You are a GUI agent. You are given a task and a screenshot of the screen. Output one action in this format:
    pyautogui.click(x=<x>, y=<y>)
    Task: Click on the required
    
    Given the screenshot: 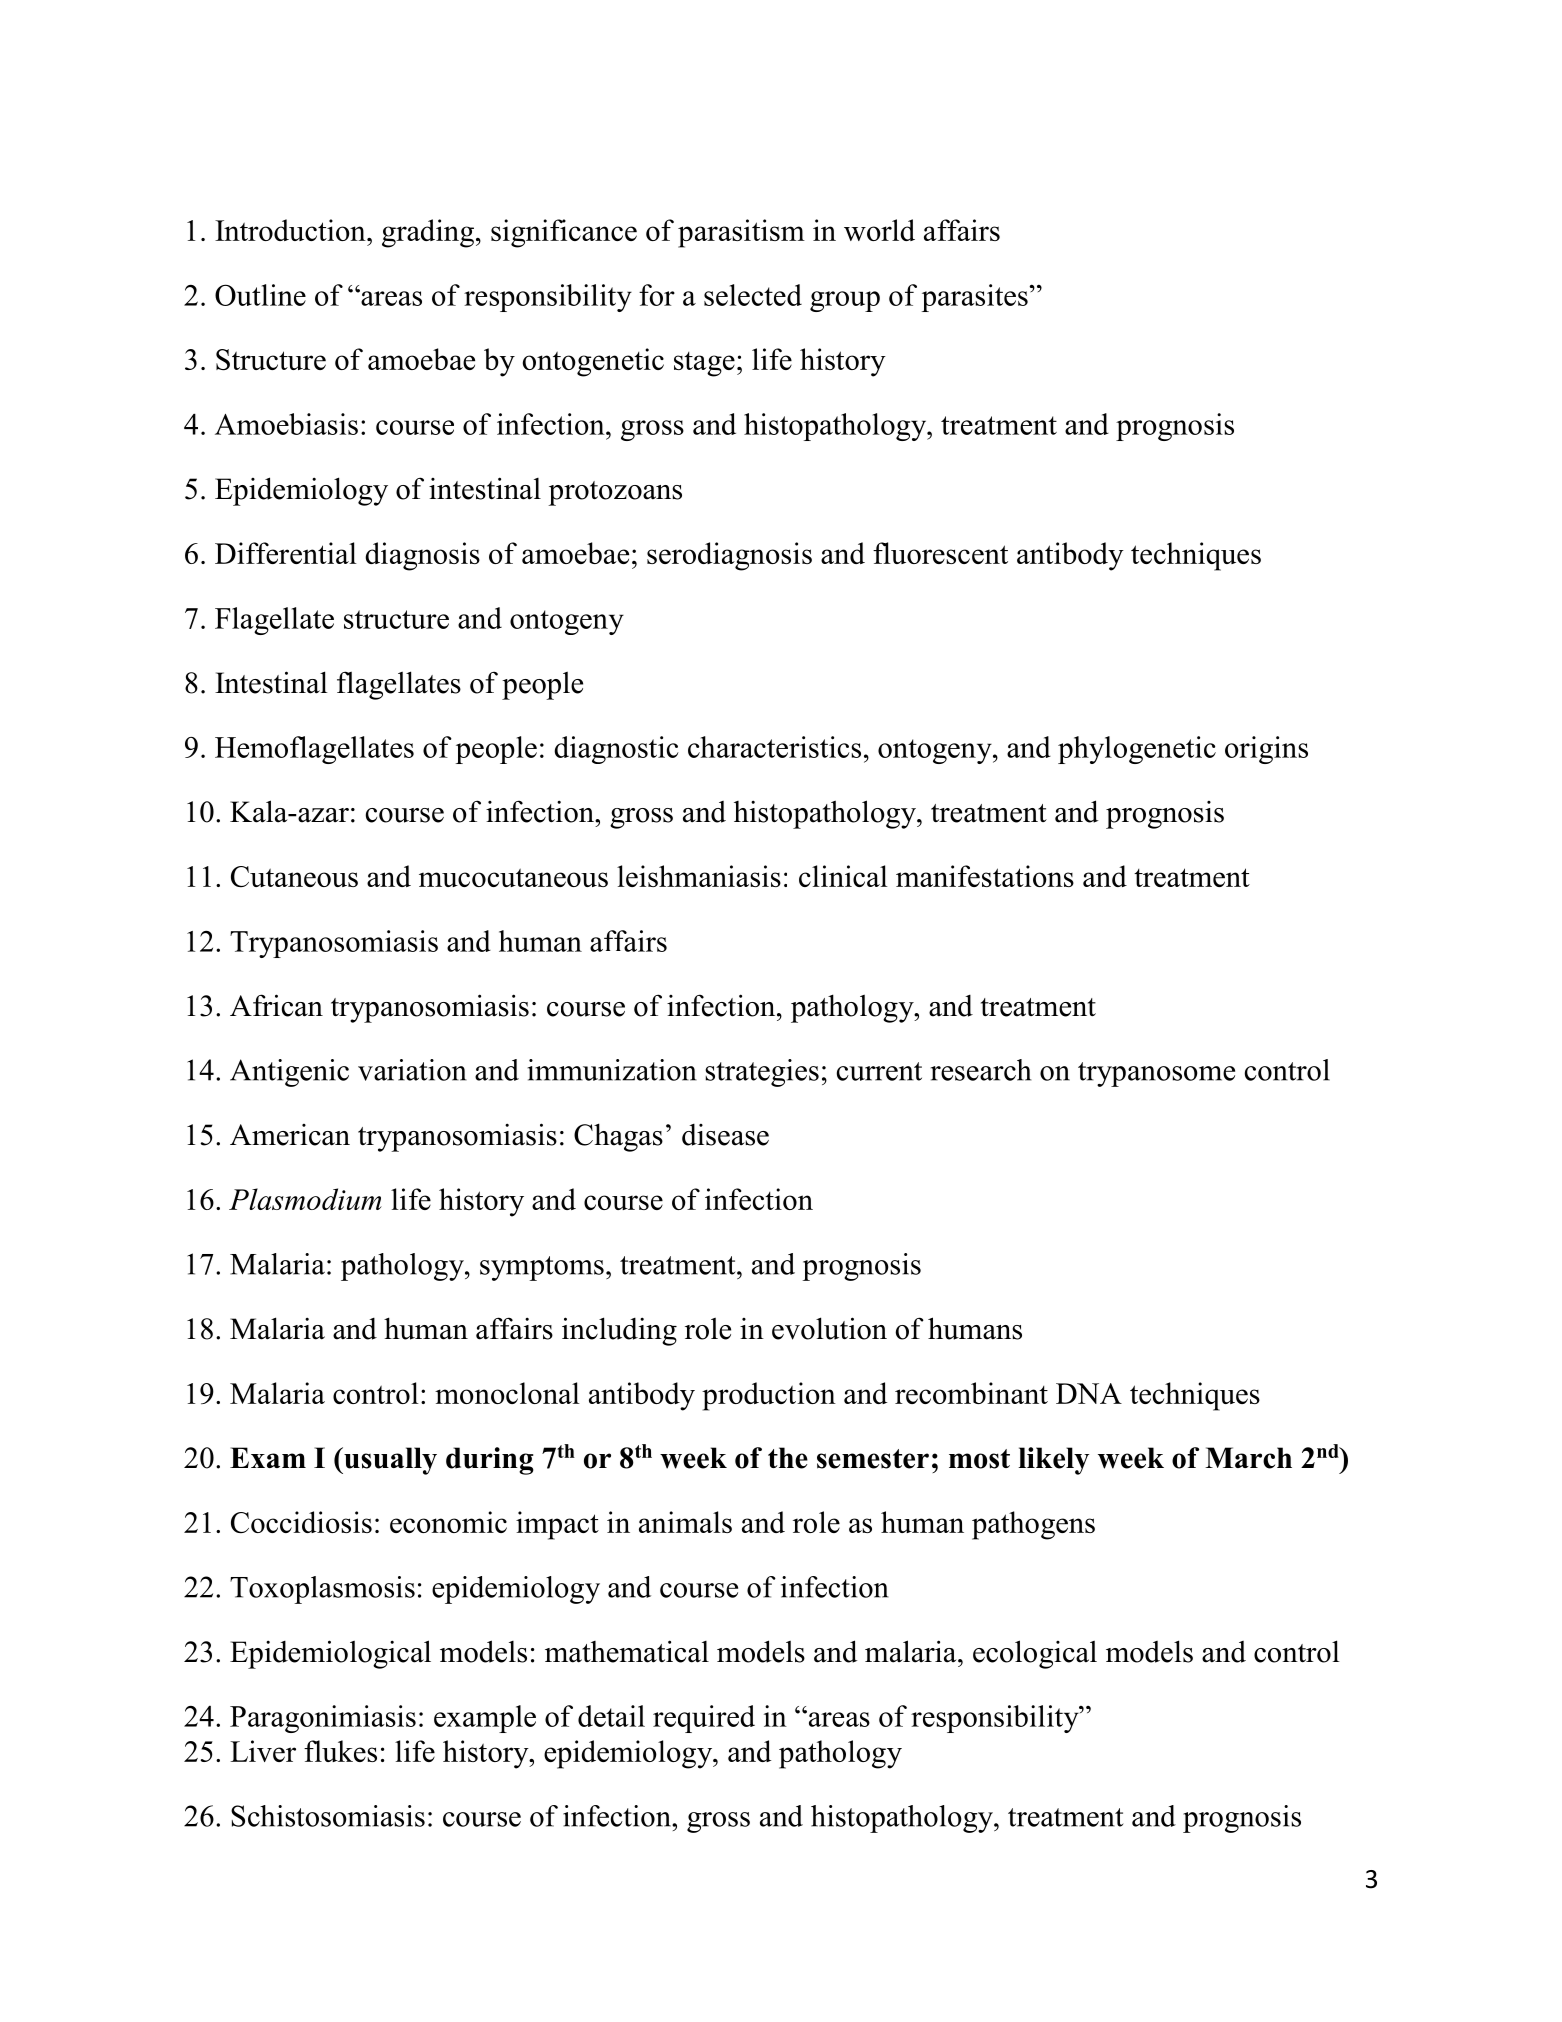 What is the action you would take?
    pyautogui.click(x=704, y=1719)
